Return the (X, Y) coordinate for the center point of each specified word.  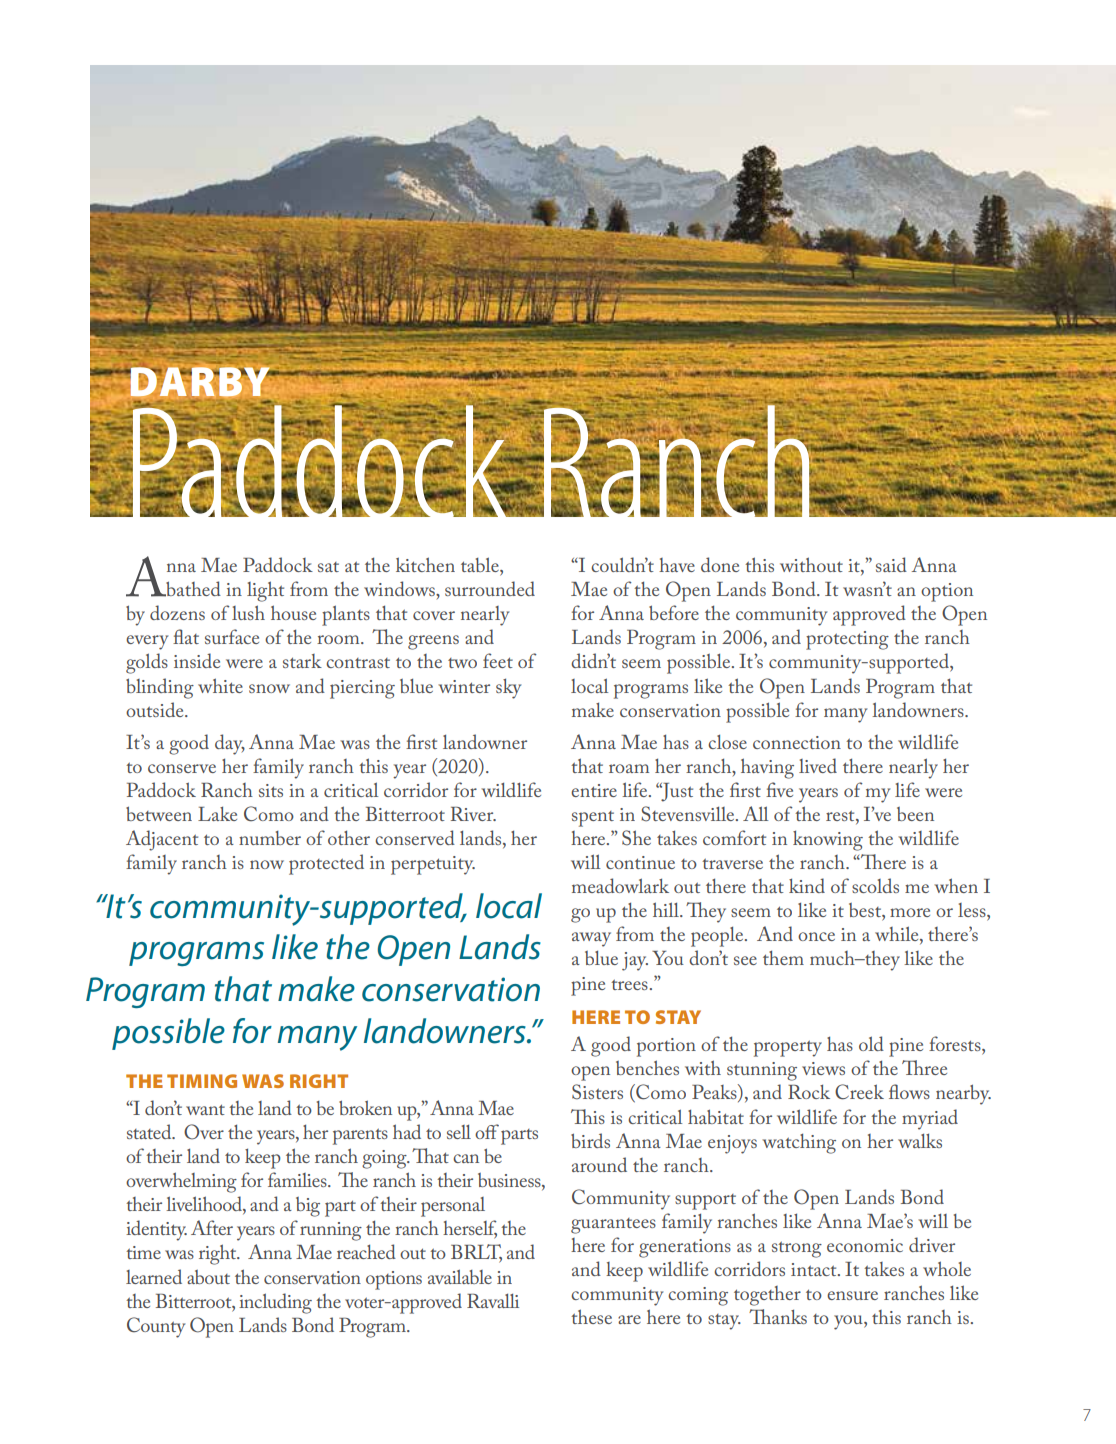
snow (269, 688)
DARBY (200, 382)
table (481, 566)
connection (797, 742)
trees (629, 984)
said (891, 564)
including (275, 1303)
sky (508, 688)
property (788, 1048)
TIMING (202, 1081)
